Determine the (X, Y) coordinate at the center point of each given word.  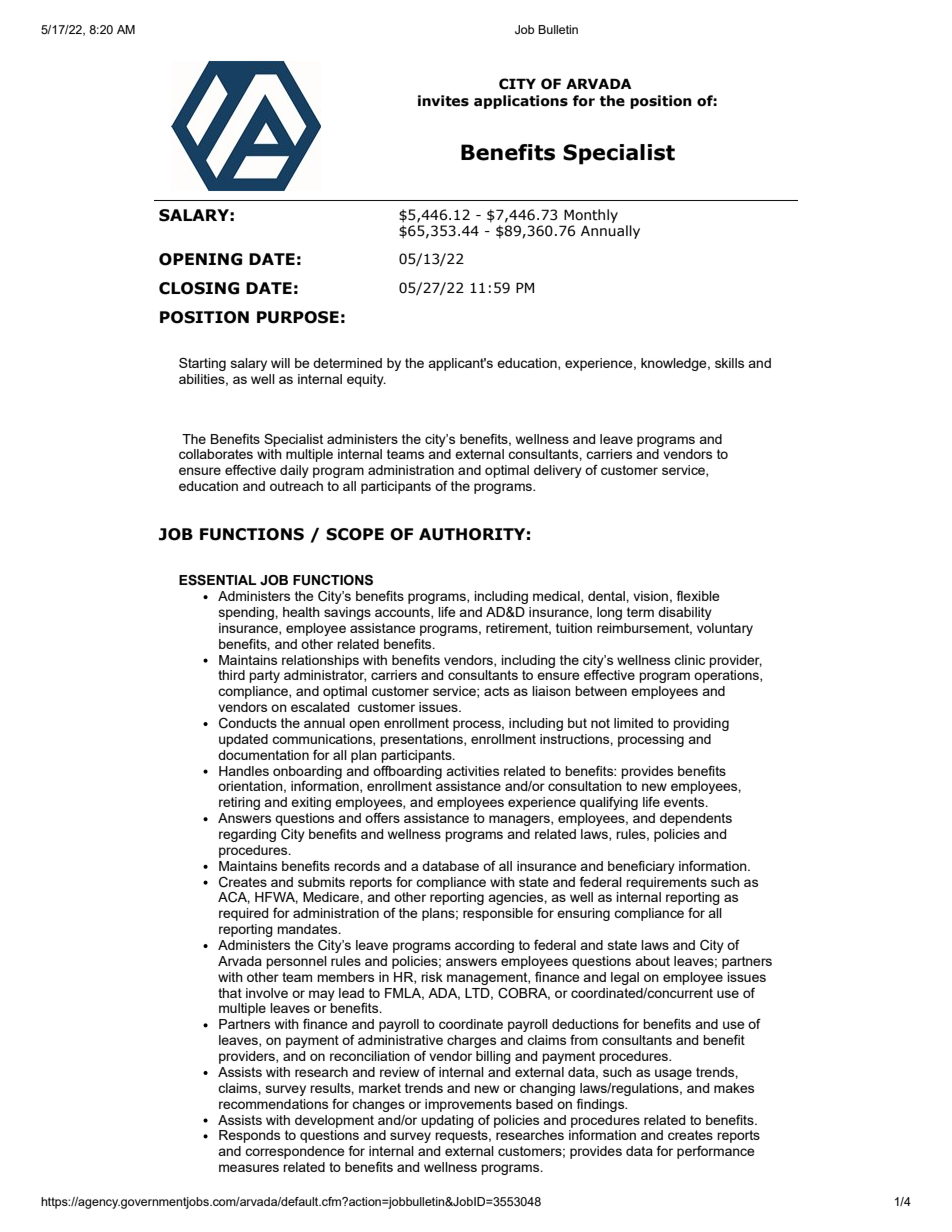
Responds (249, 1136)
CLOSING (199, 288)
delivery (558, 471)
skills (729, 363)
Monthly (591, 216)
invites (443, 101)
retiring (239, 803)
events (685, 802)
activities (472, 771)
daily (294, 471)
